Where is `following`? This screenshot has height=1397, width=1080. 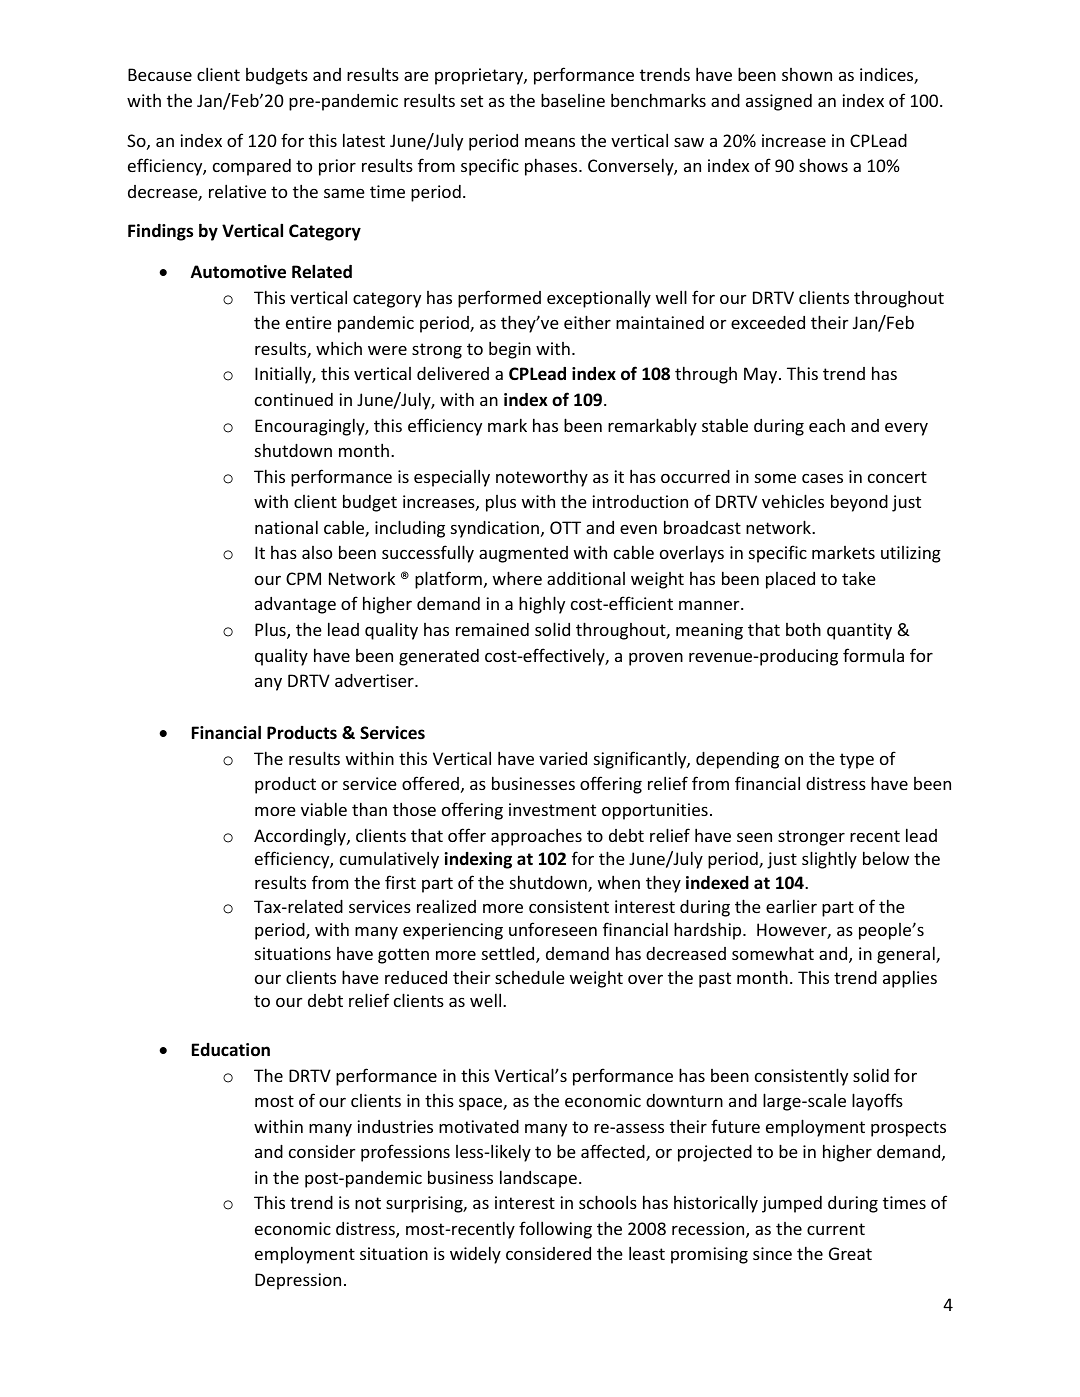
following is located at coordinates (555, 1230).
